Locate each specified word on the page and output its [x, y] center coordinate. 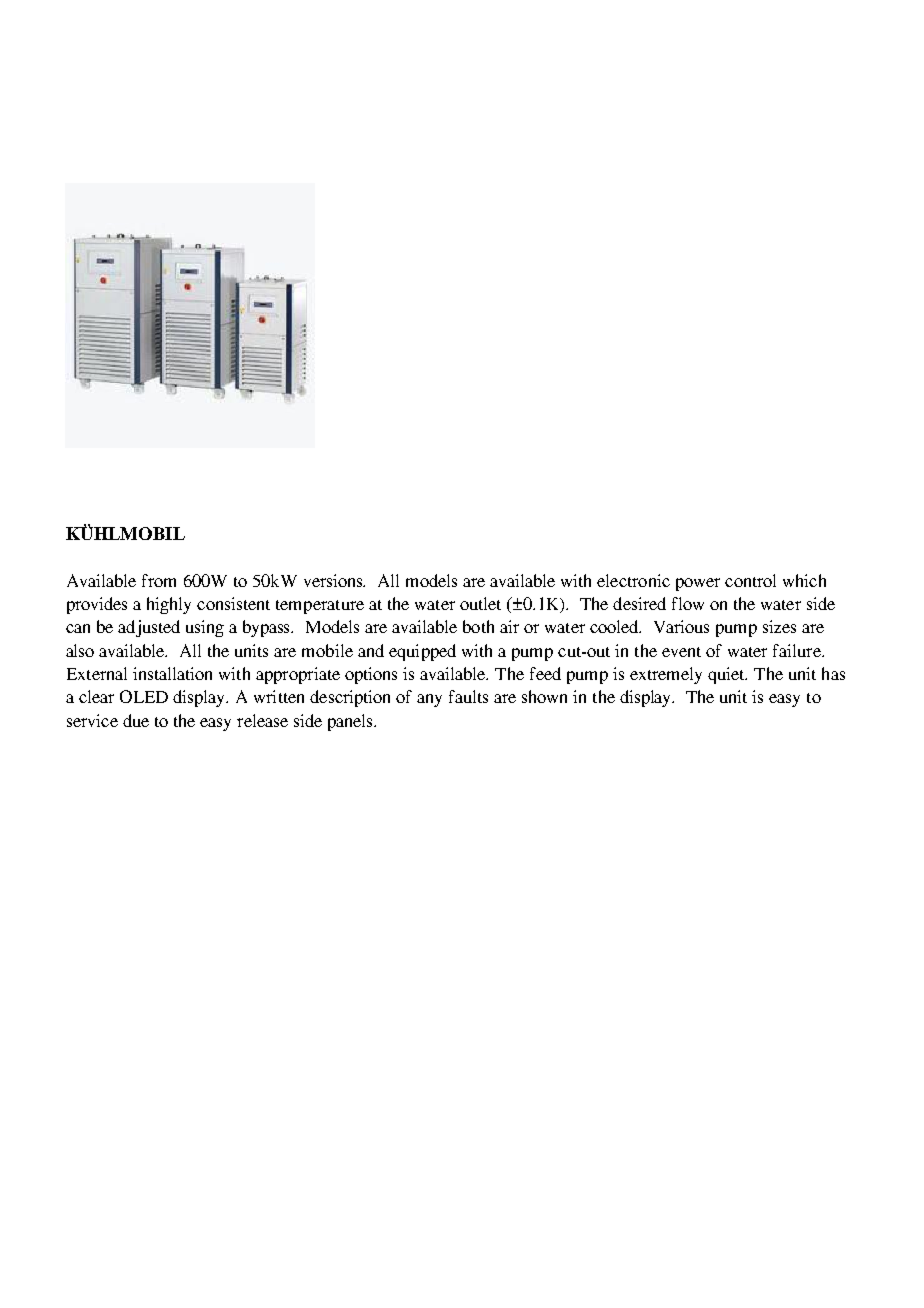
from [159, 580]
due [136, 720]
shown [544, 696]
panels [351, 722]
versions [334, 580]
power [698, 584]
